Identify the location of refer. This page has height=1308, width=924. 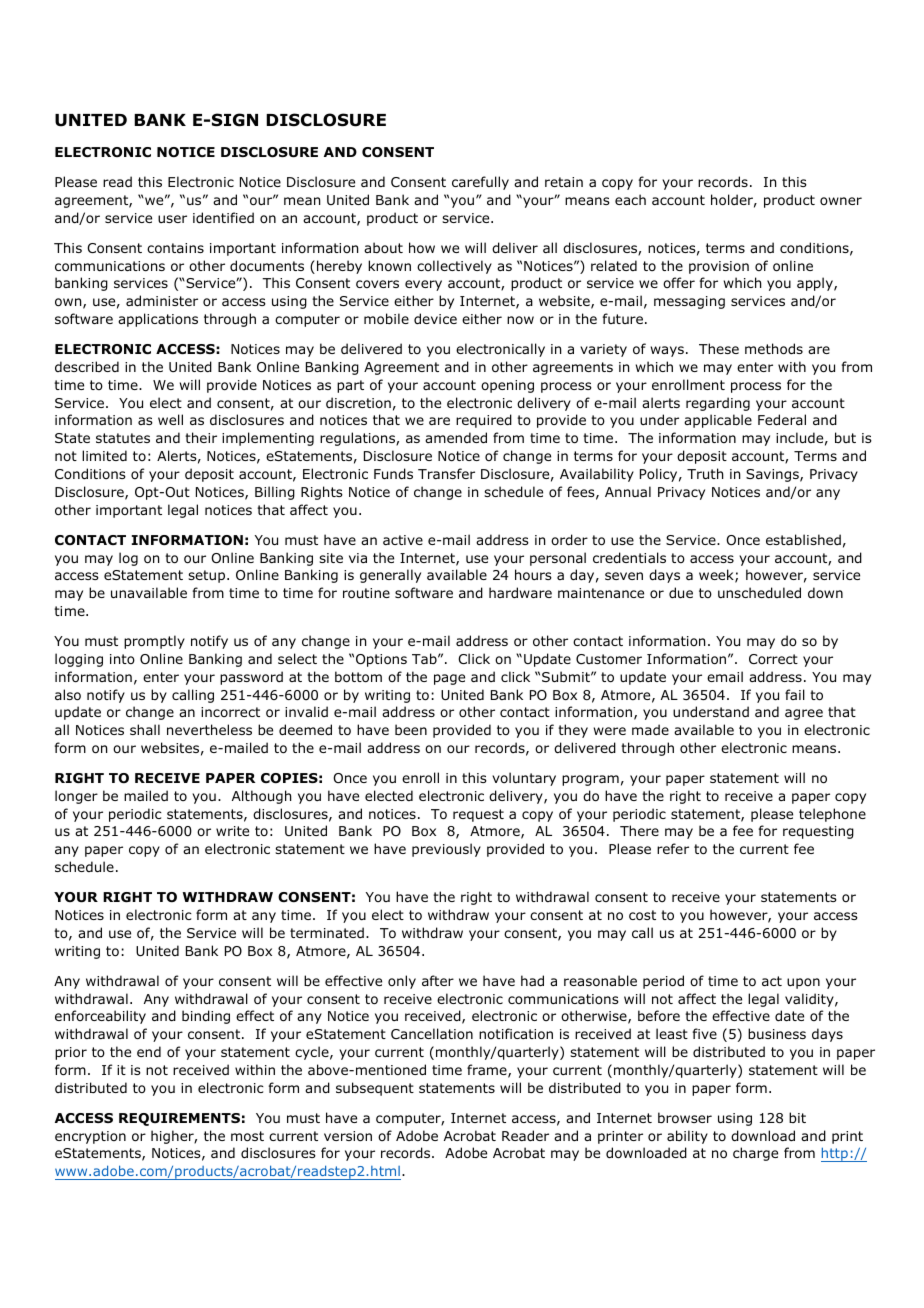
(673, 848).
